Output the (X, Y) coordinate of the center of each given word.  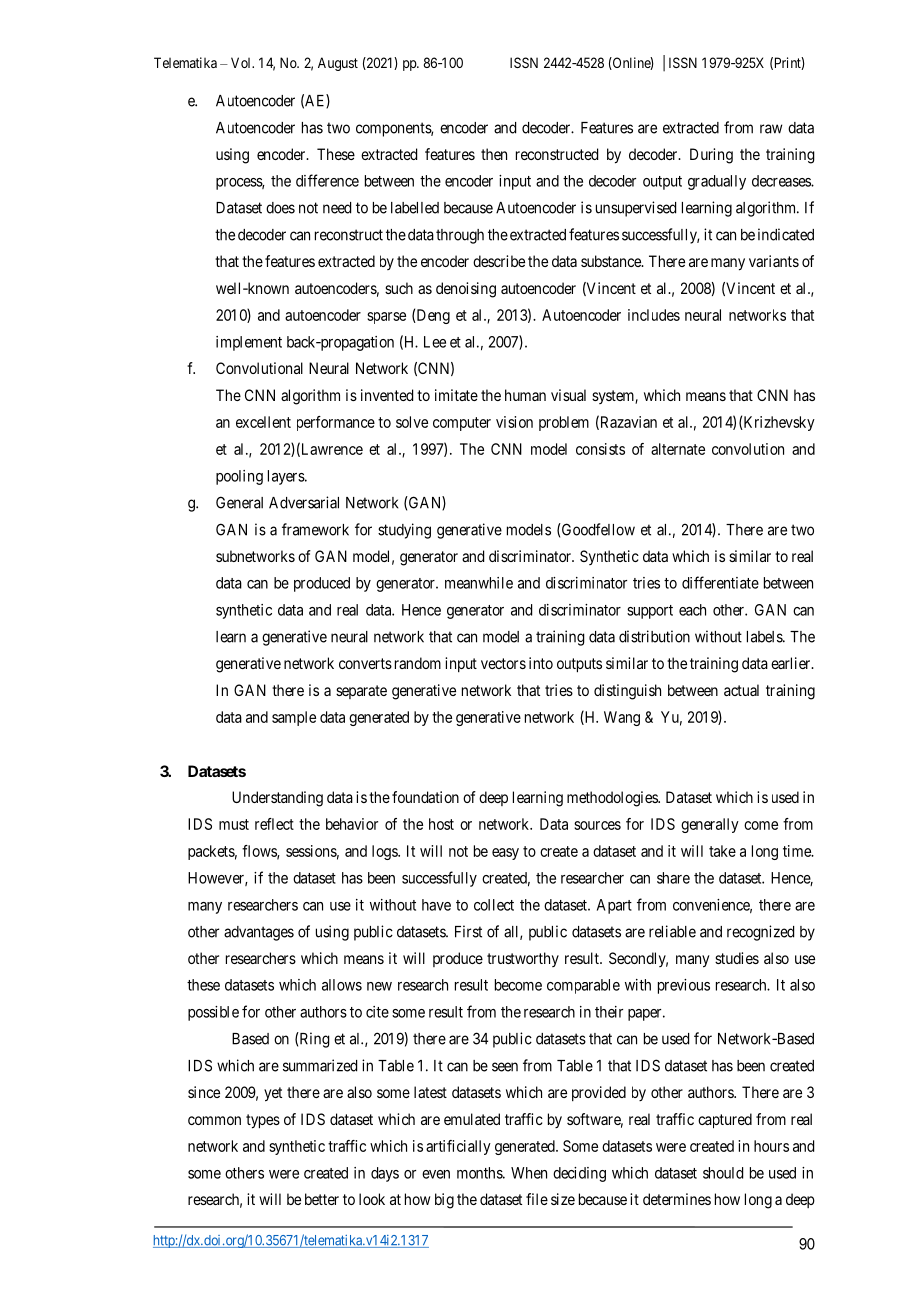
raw (771, 129)
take (722, 851)
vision (514, 422)
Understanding (277, 799)
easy (505, 854)
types (263, 1121)
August (338, 64)
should (723, 1173)
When (529, 1173)
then (494, 154)
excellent (263, 422)
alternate (678, 449)
